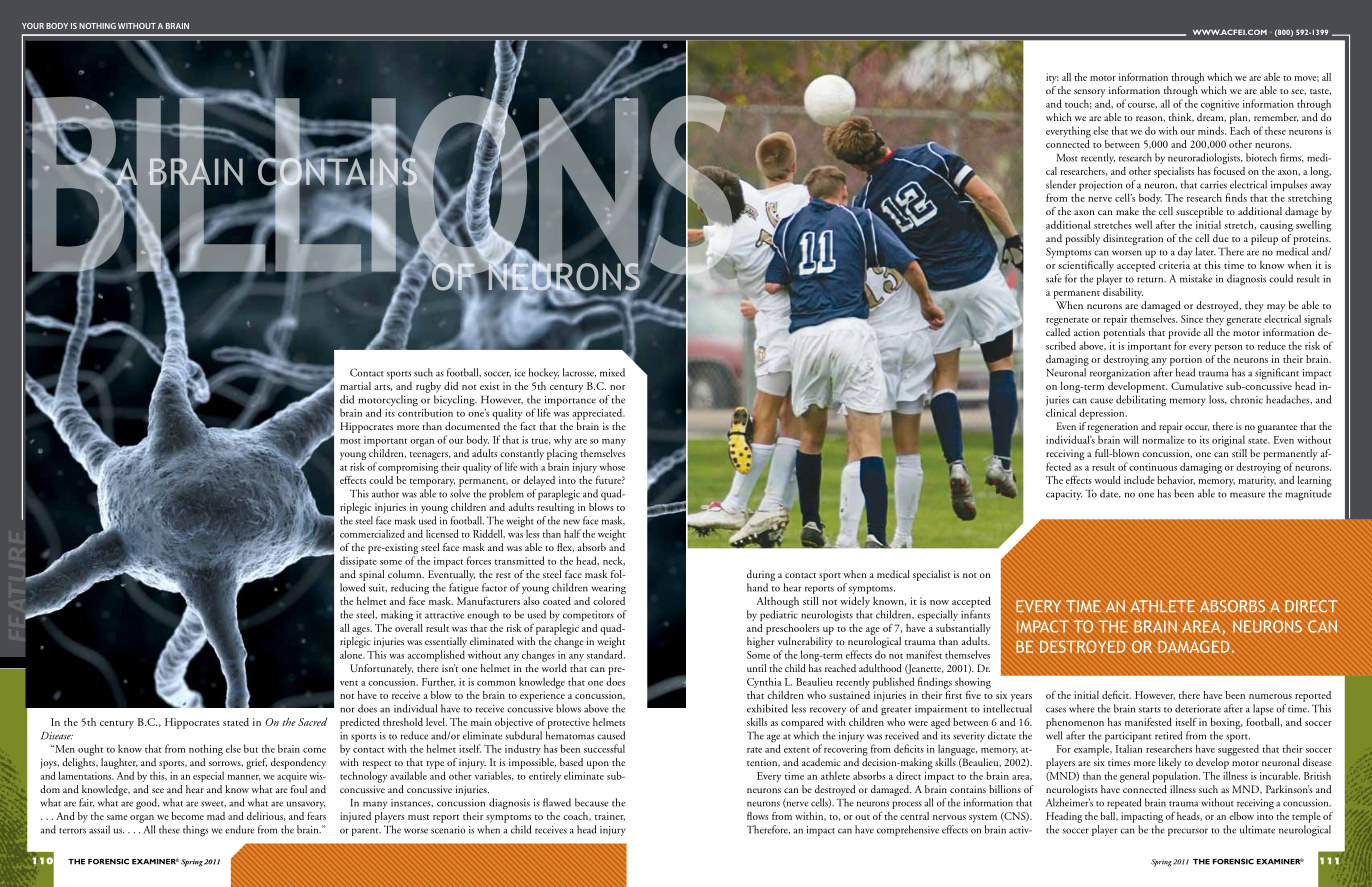  What do you see at coordinates (1123, 293) in the image?
I see `disability` at bounding box center [1123, 293].
